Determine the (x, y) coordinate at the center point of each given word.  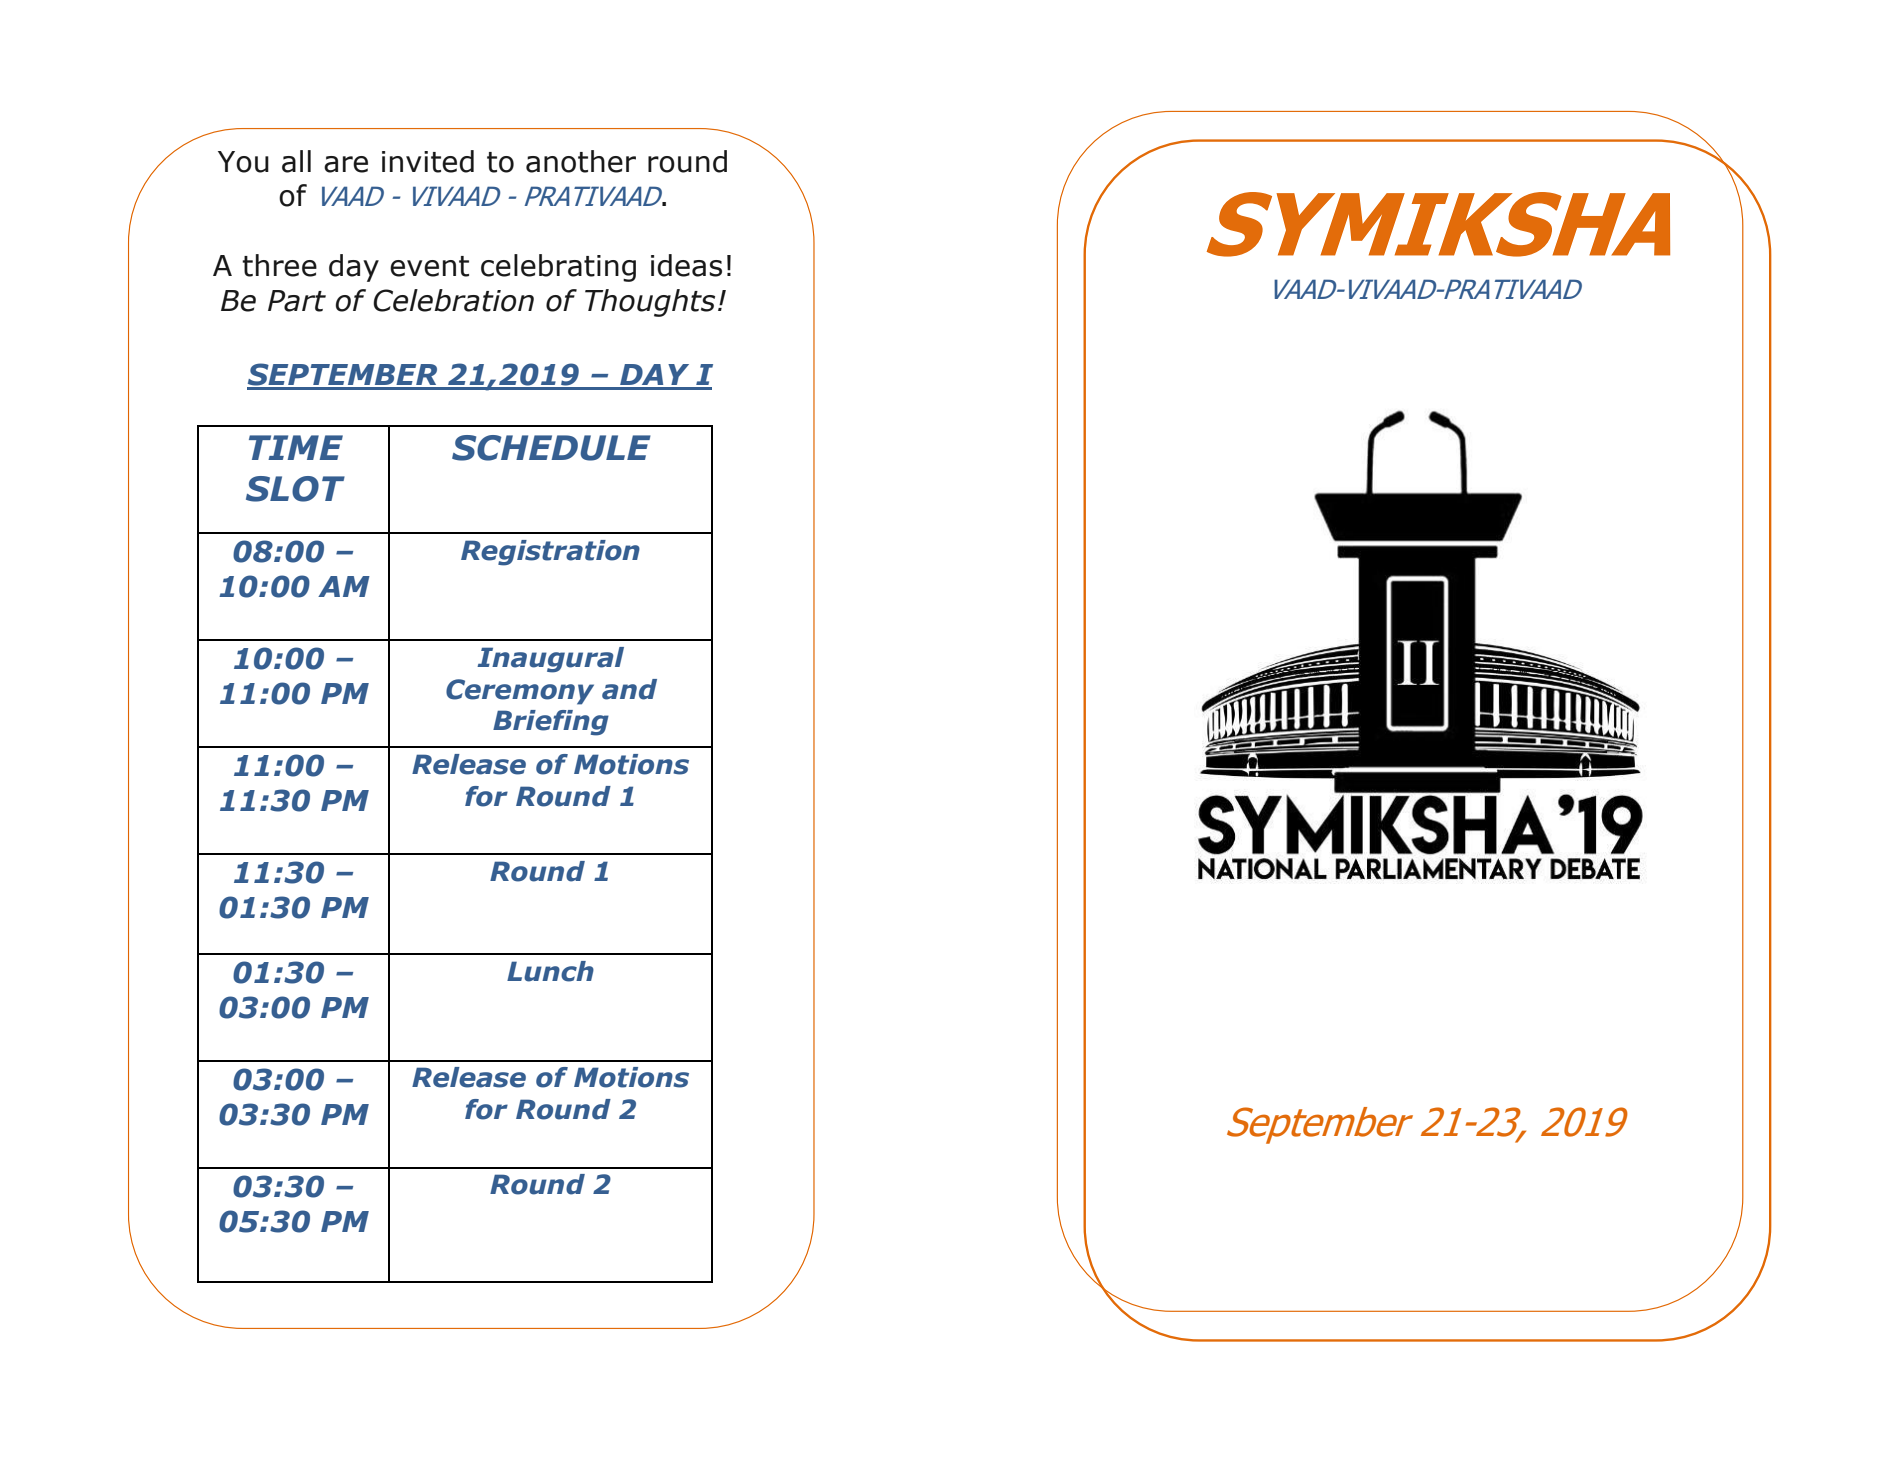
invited (428, 161)
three (279, 265)
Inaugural (550, 660)
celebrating (558, 268)
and (629, 689)
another (581, 161)
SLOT (295, 489)
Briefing (551, 723)
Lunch (550, 971)
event (429, 266)
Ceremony (520, 692)
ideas (686, 265)
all (296, 161)
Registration (550, 553)
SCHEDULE (551, 448)
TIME (296, 447)
